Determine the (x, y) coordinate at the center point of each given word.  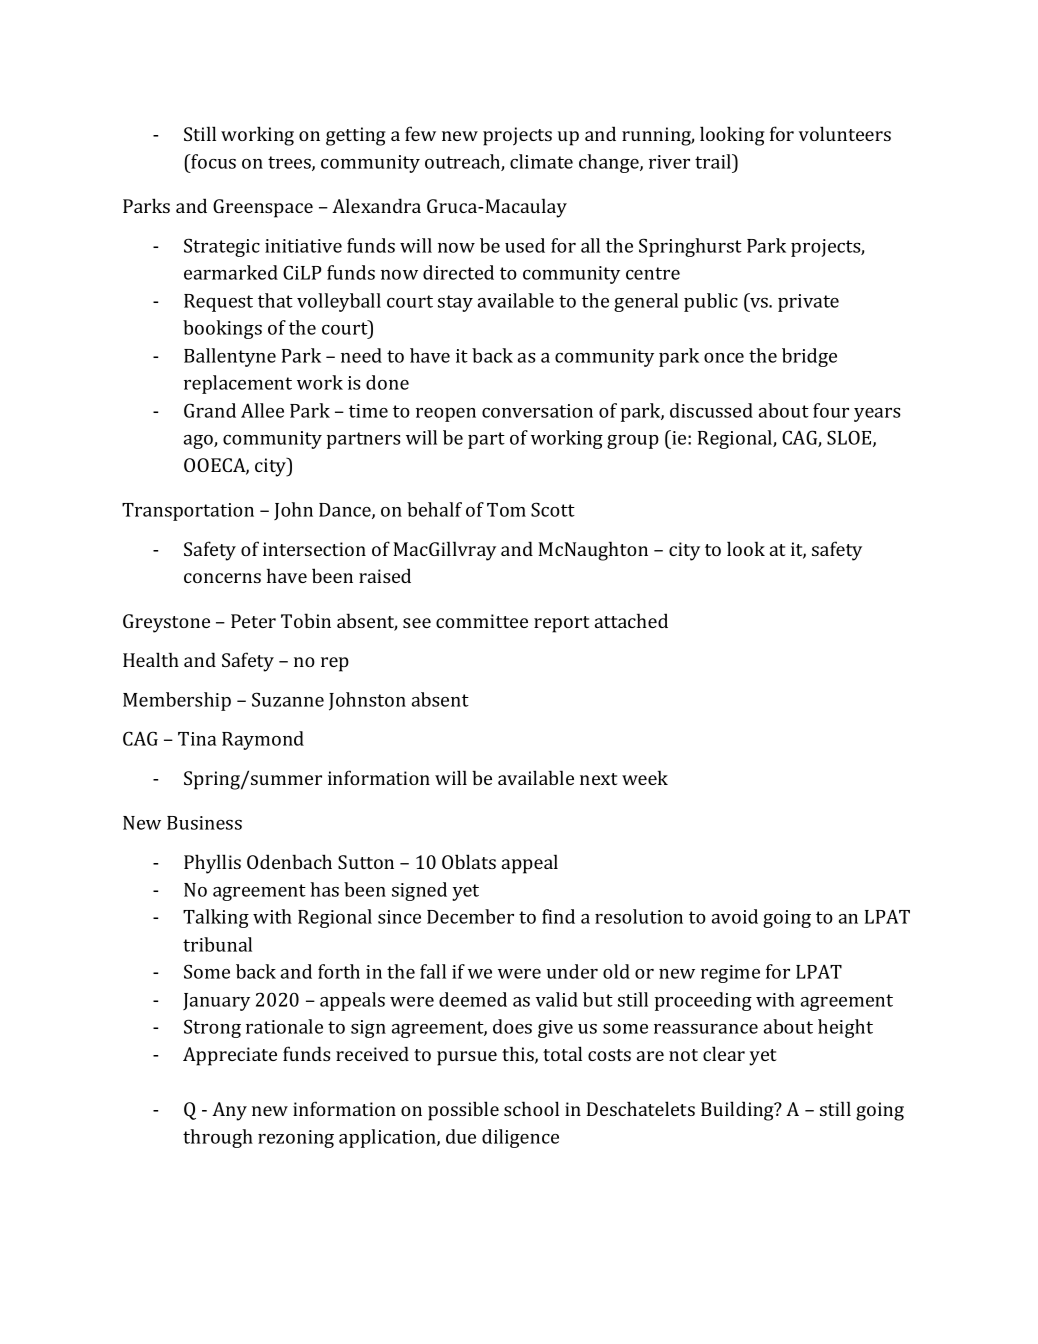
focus (212, 161)
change (610, 163)
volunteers (845, 133)
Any (229, 1111)
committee (482, 621)
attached (631, 620)
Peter (253, 621)
